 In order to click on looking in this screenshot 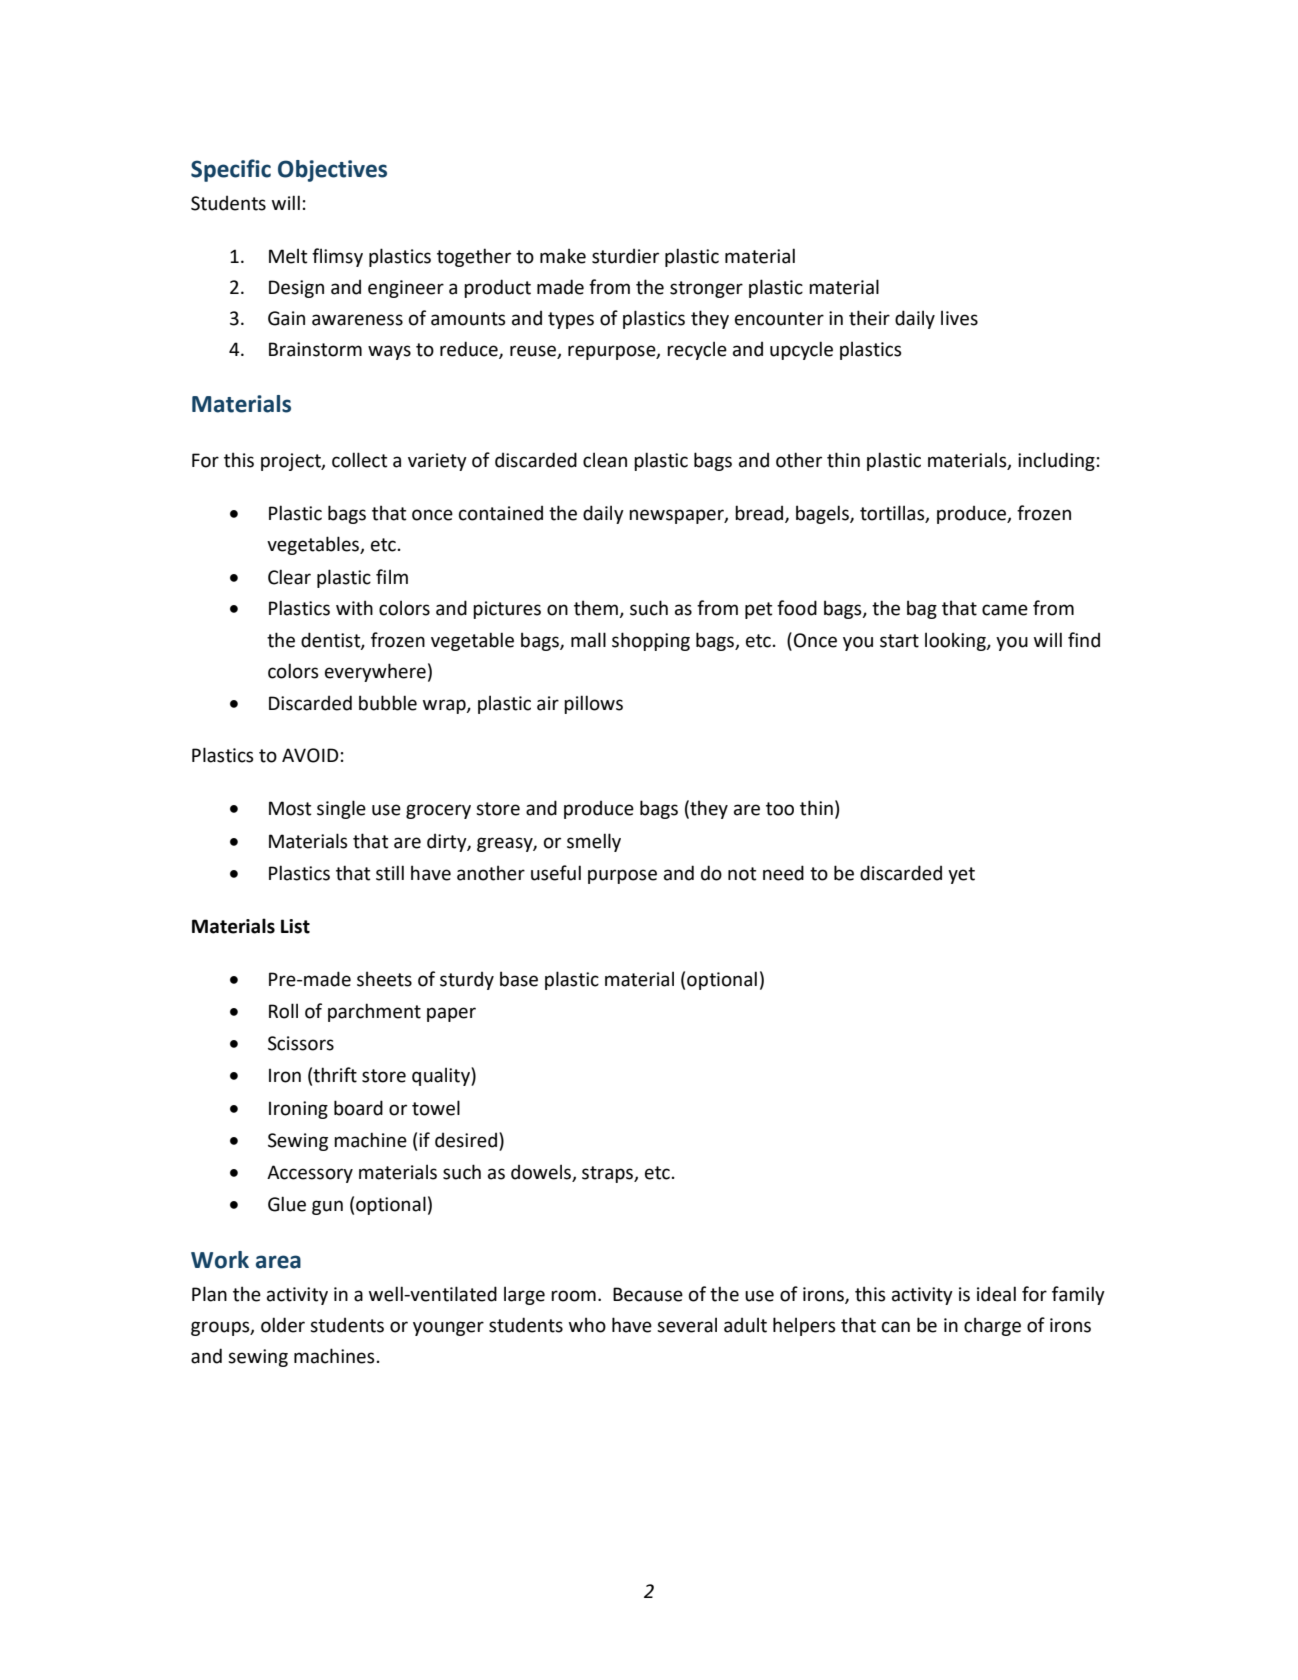, I will do `click(956, 641)`.
